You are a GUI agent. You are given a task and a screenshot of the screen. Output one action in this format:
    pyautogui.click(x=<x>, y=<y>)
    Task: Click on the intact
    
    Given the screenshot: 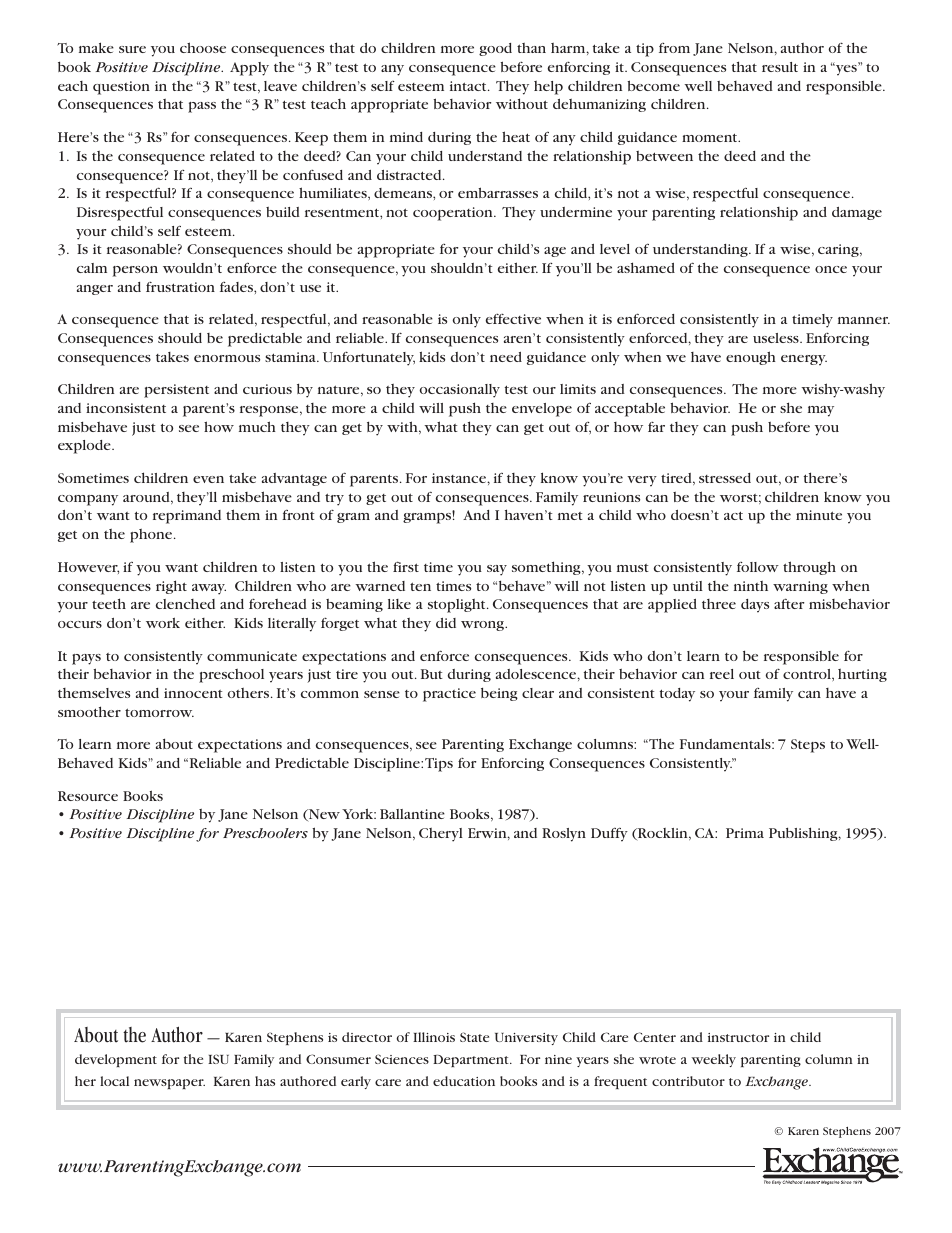 What is the action you would take?
    pyautogui.click(x=469, y=86)
